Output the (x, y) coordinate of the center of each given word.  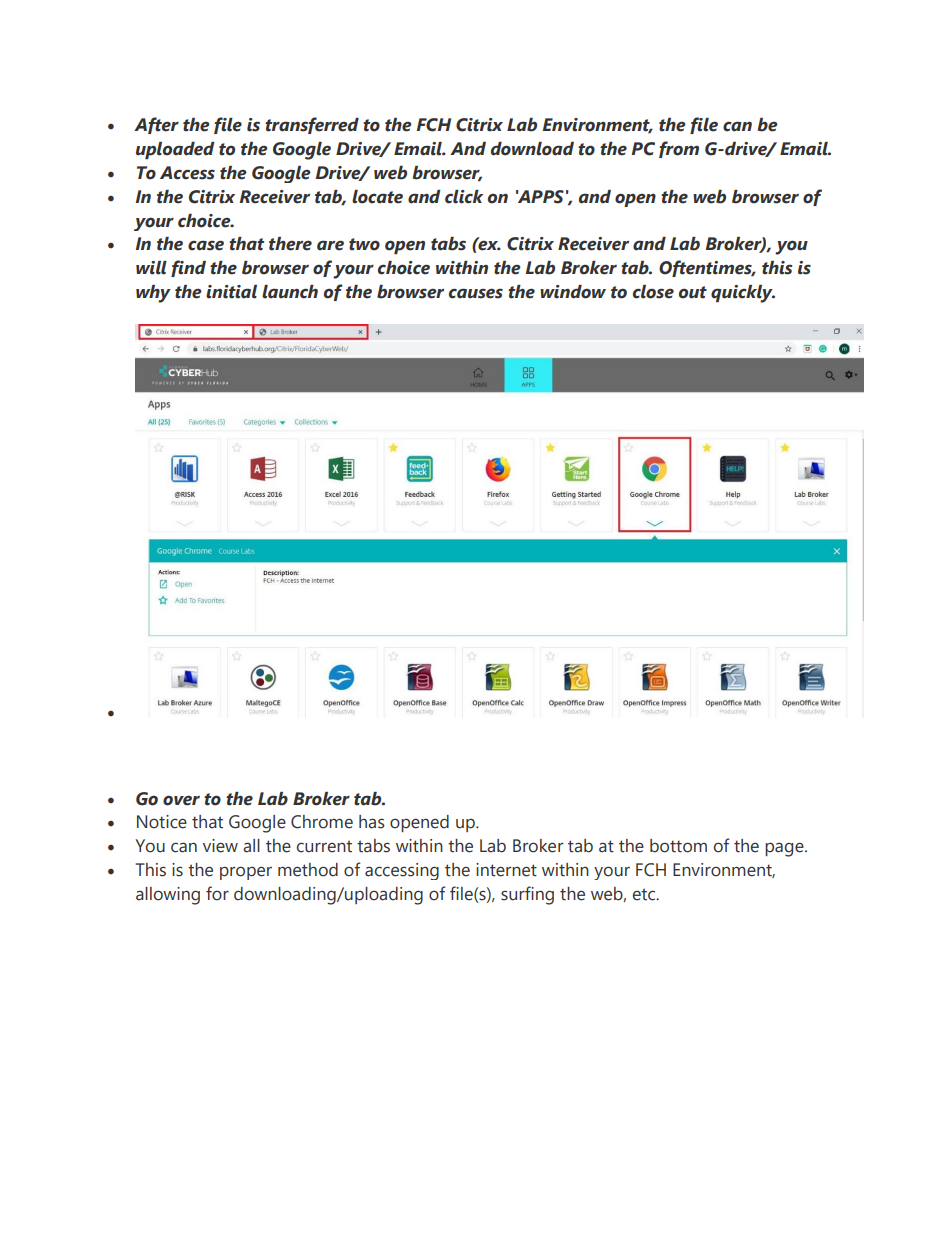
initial (231, 292)
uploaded (175, 150)
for (217, 893)
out (693, 292)
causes (476, 293)
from (679, 149)
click (464, 197)
